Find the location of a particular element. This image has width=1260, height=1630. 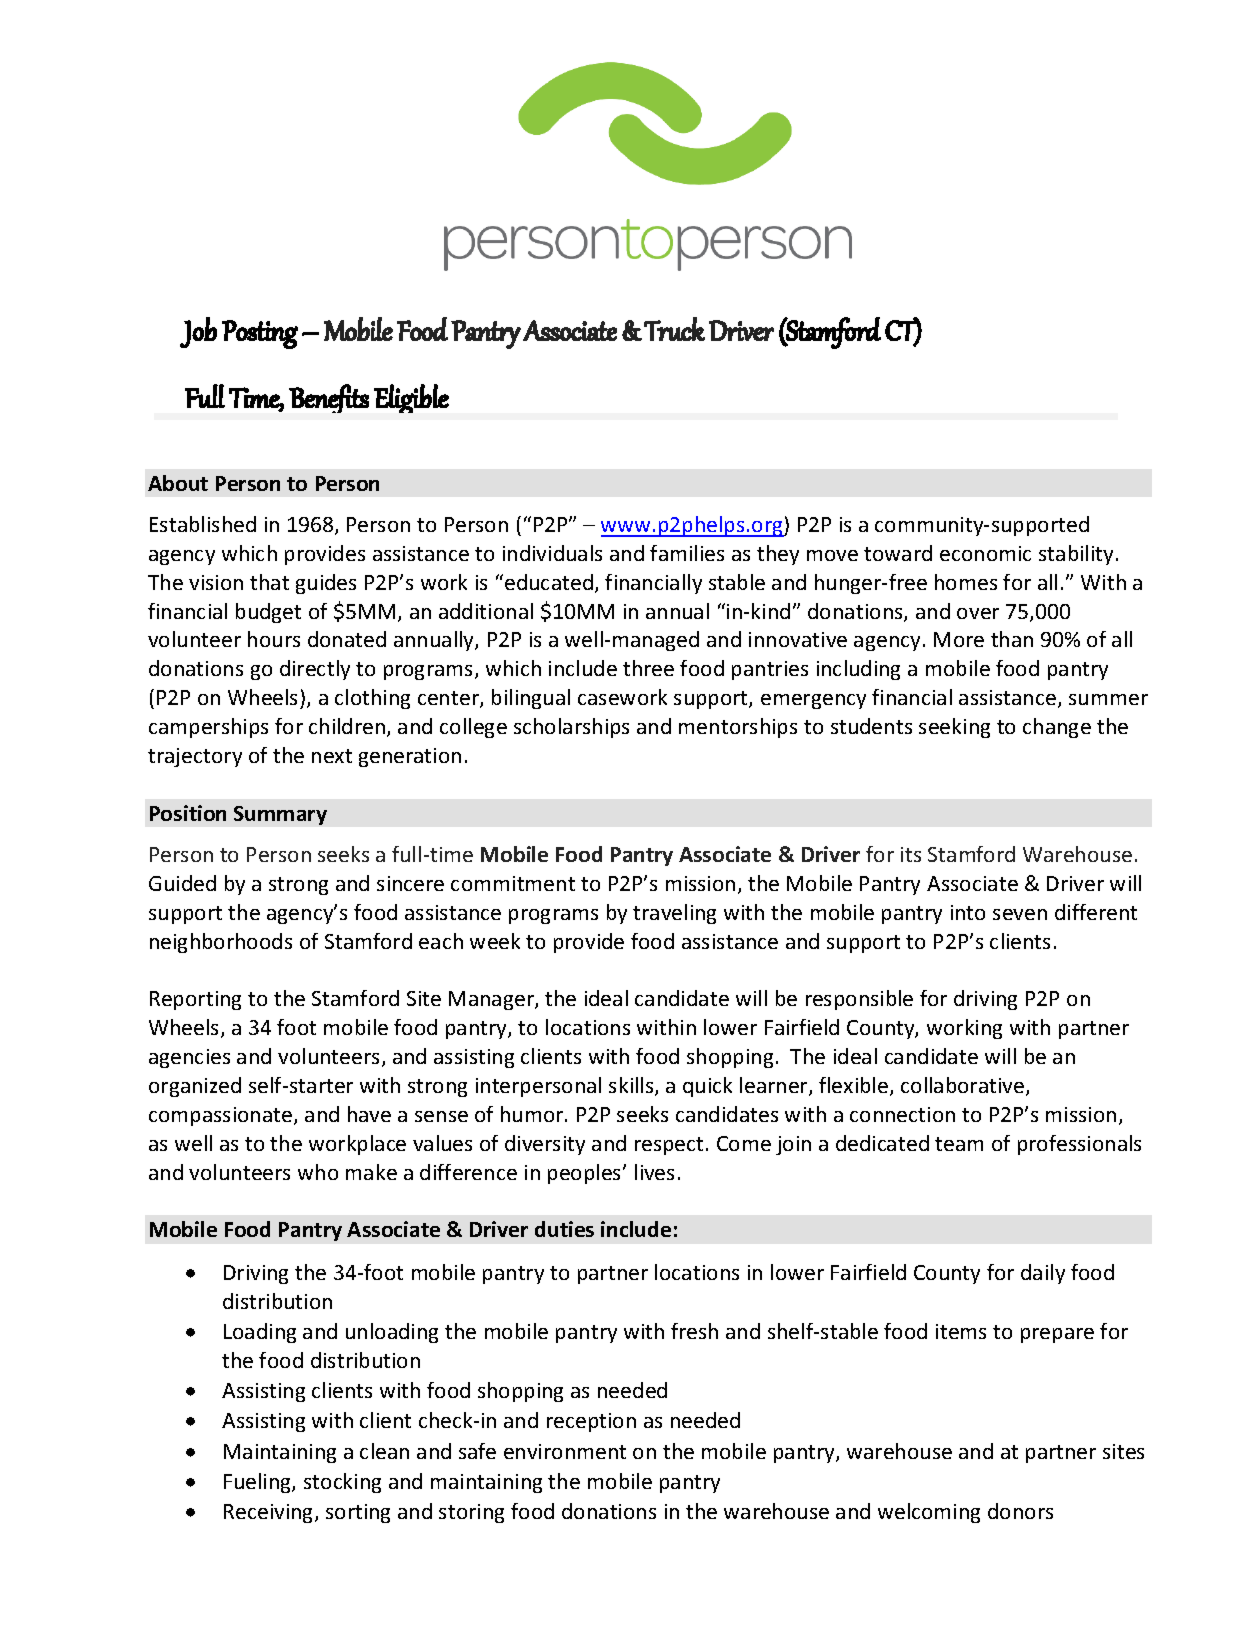

next is located at coordinates (332, 756).
